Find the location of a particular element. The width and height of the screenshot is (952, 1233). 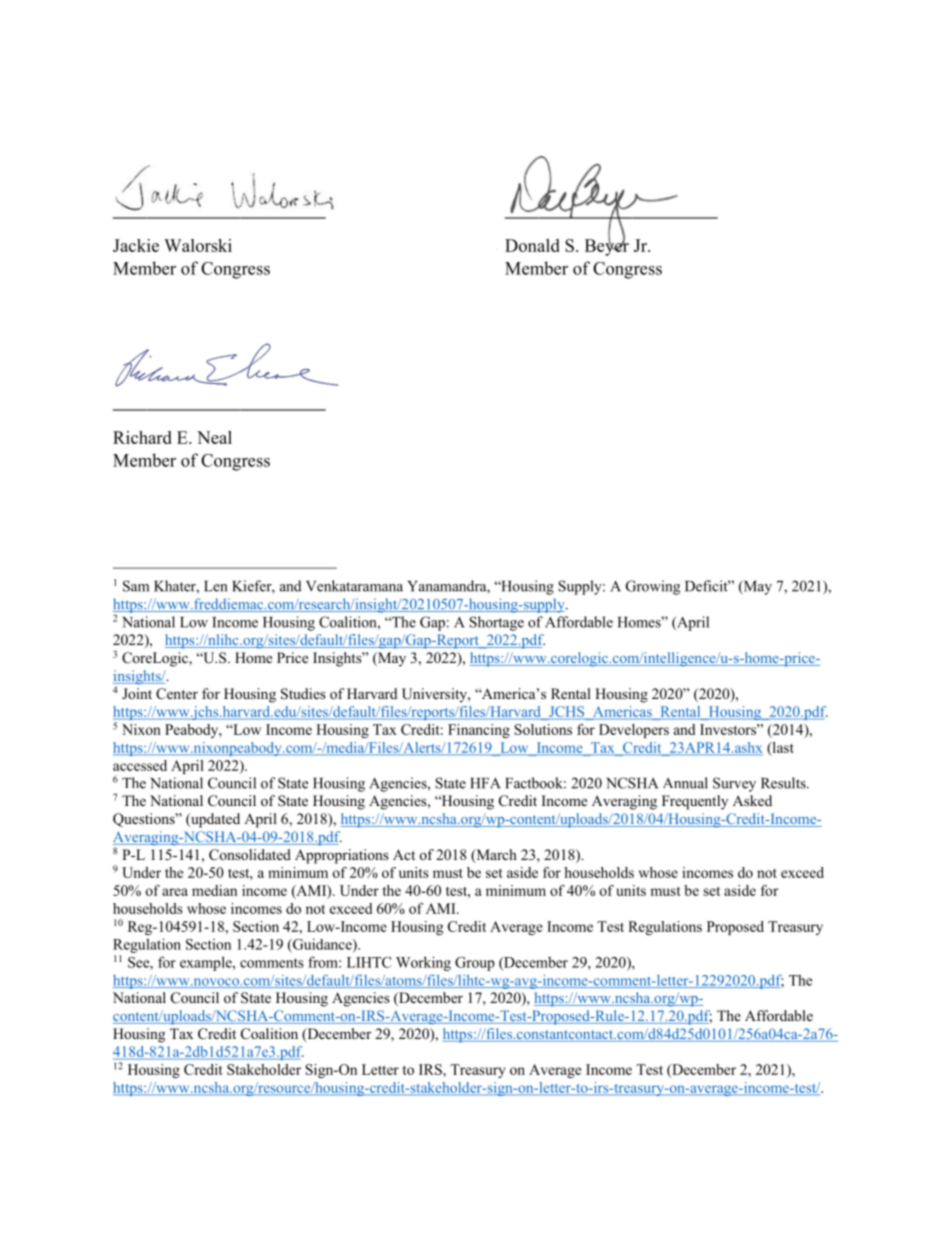

Beyer is located at coordinates (607, 246).
